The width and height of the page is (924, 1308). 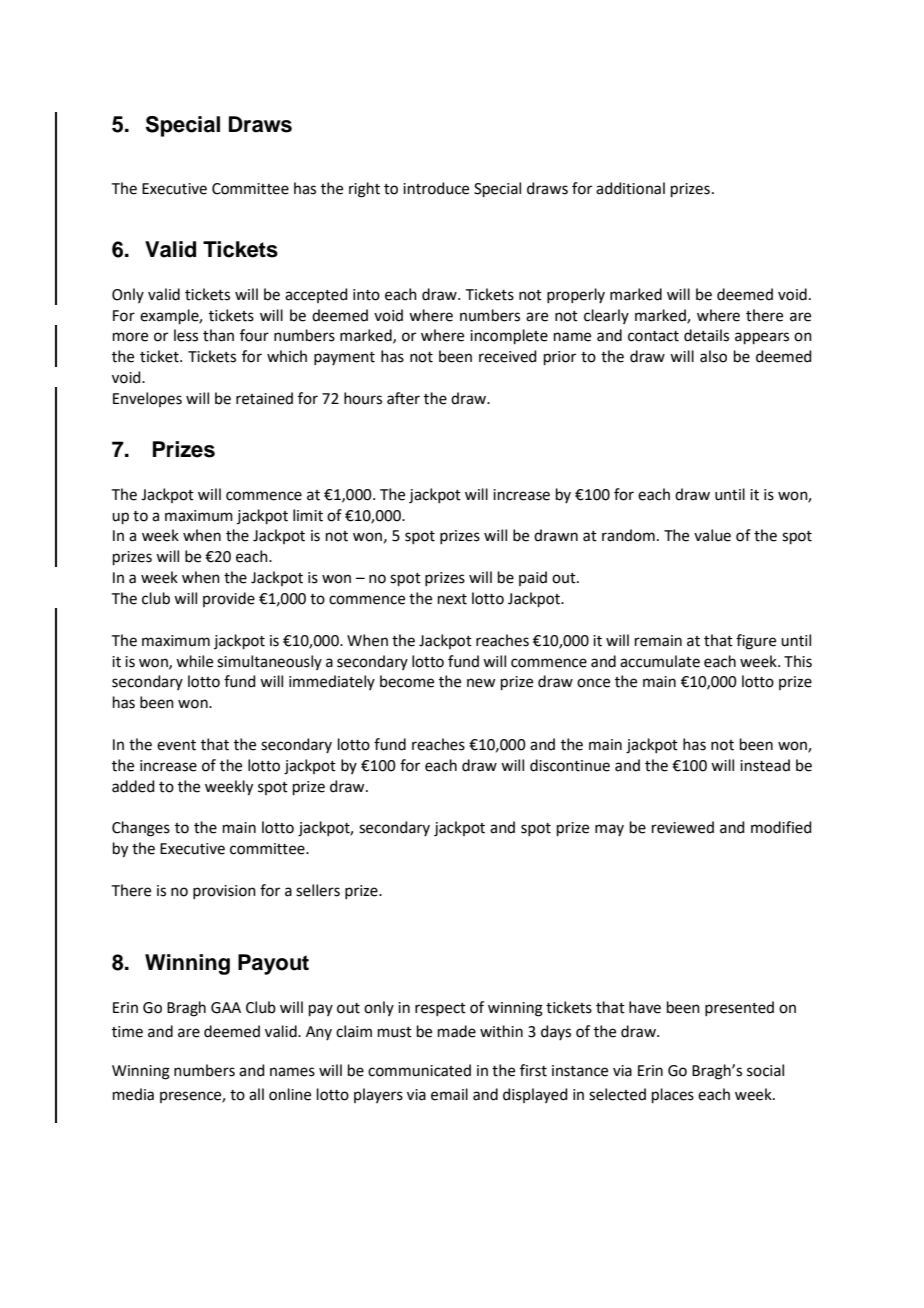 What do you see at coordinates (683, 827) in the page?
I see `reviewed` at bounding box center [683, 827].
